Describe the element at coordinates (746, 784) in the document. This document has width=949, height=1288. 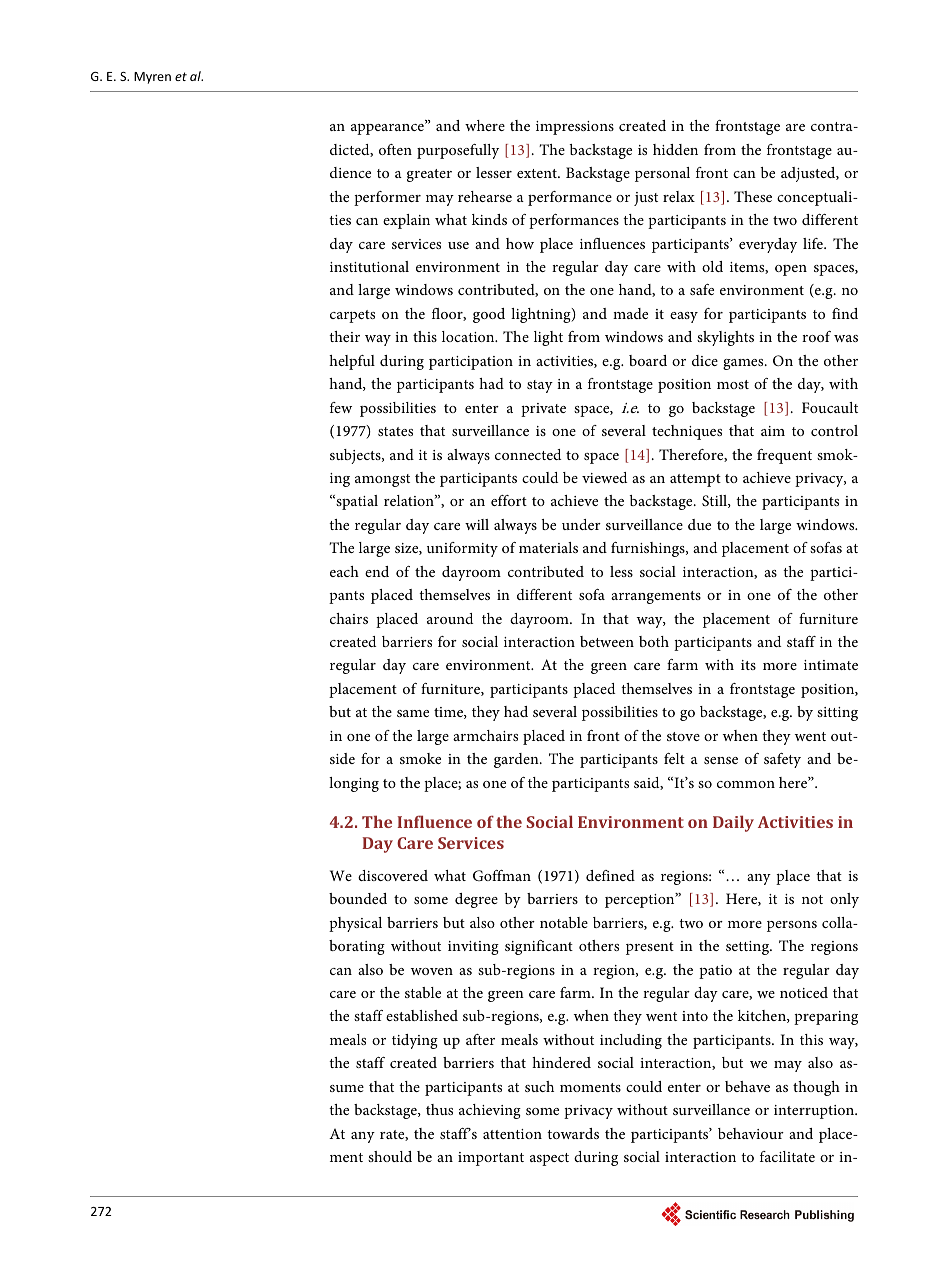
I see `common` at that location.
